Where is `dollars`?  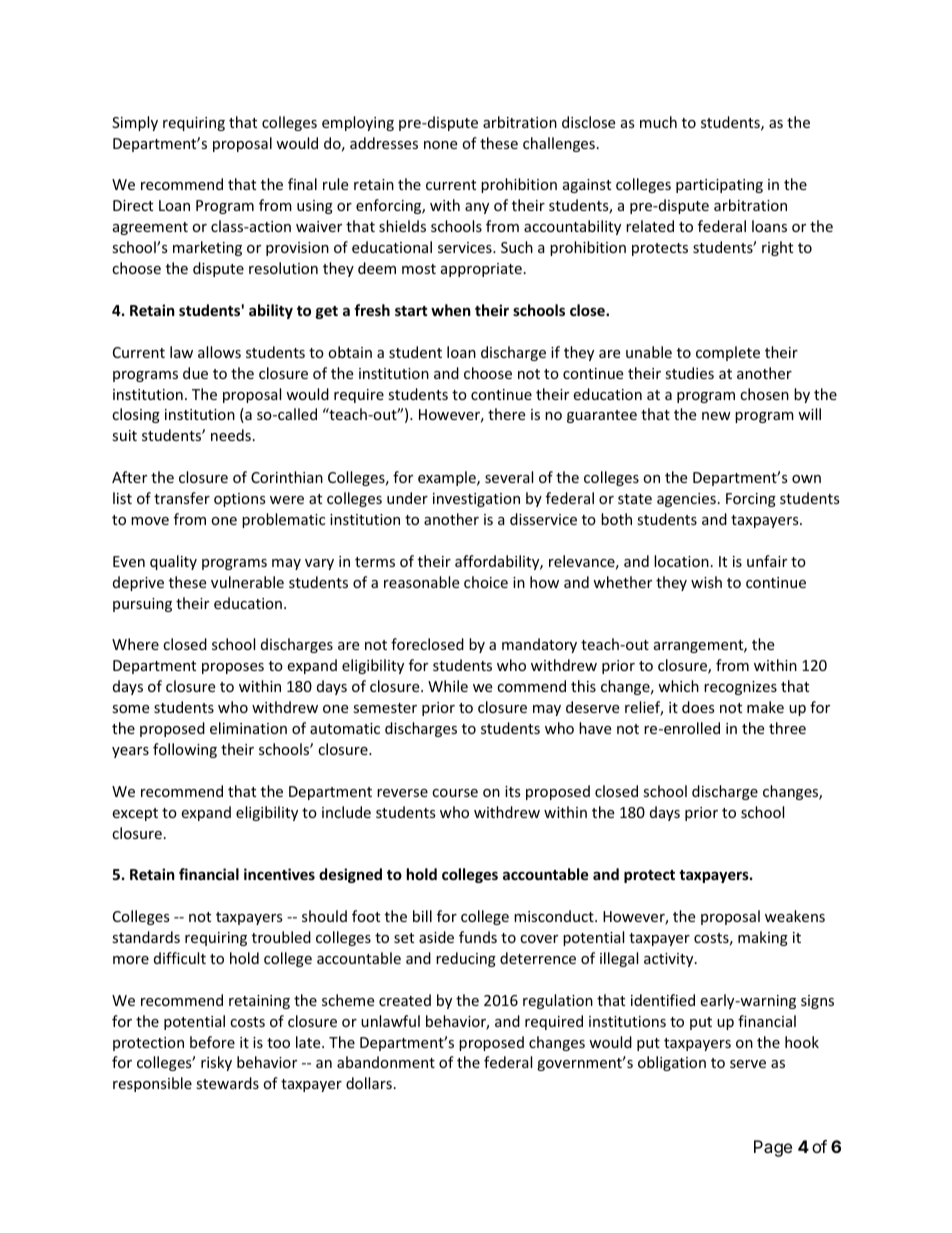 dollars is located at coordinates (369, 1083).
